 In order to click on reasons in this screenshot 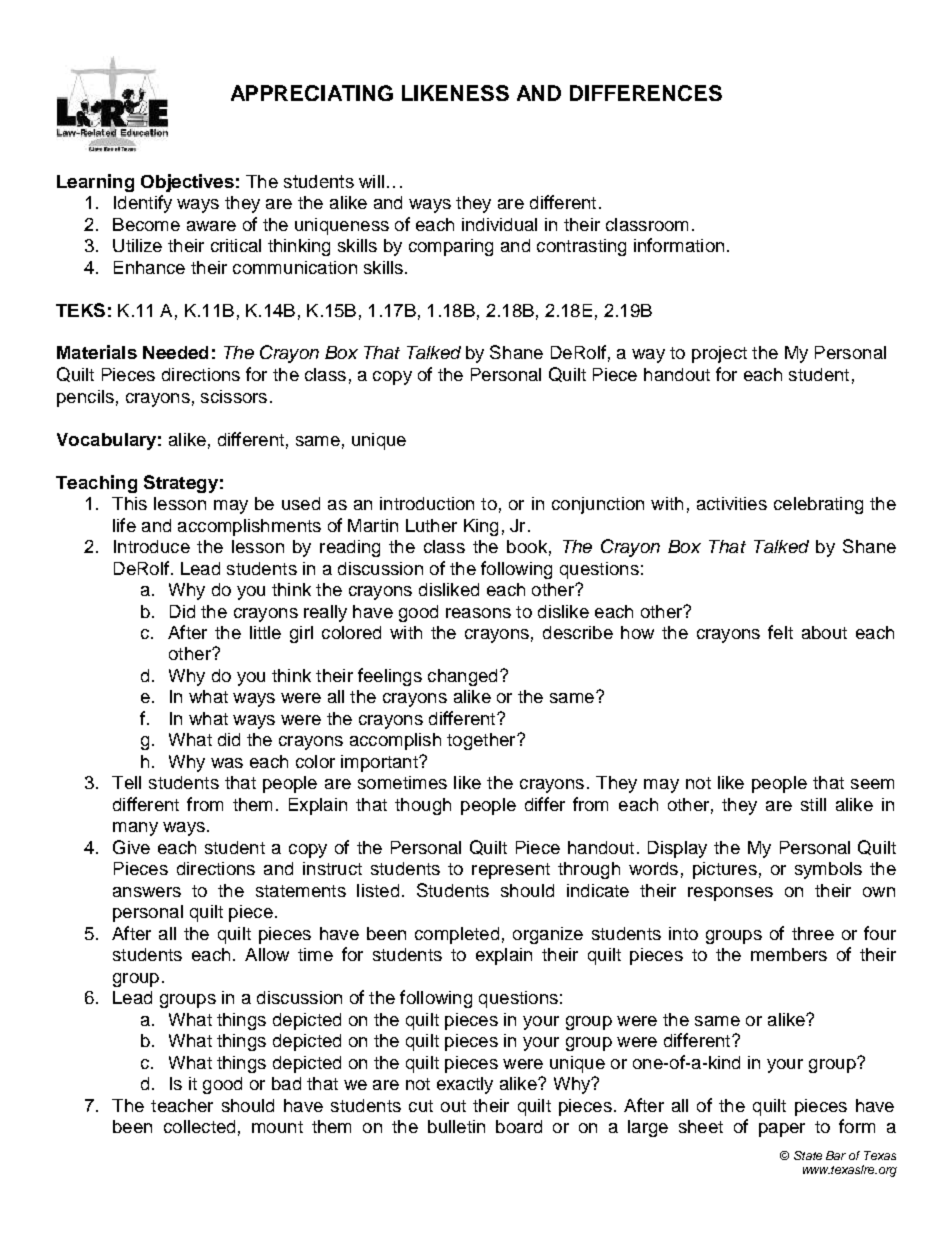, I will do `click(478, 613)`.
